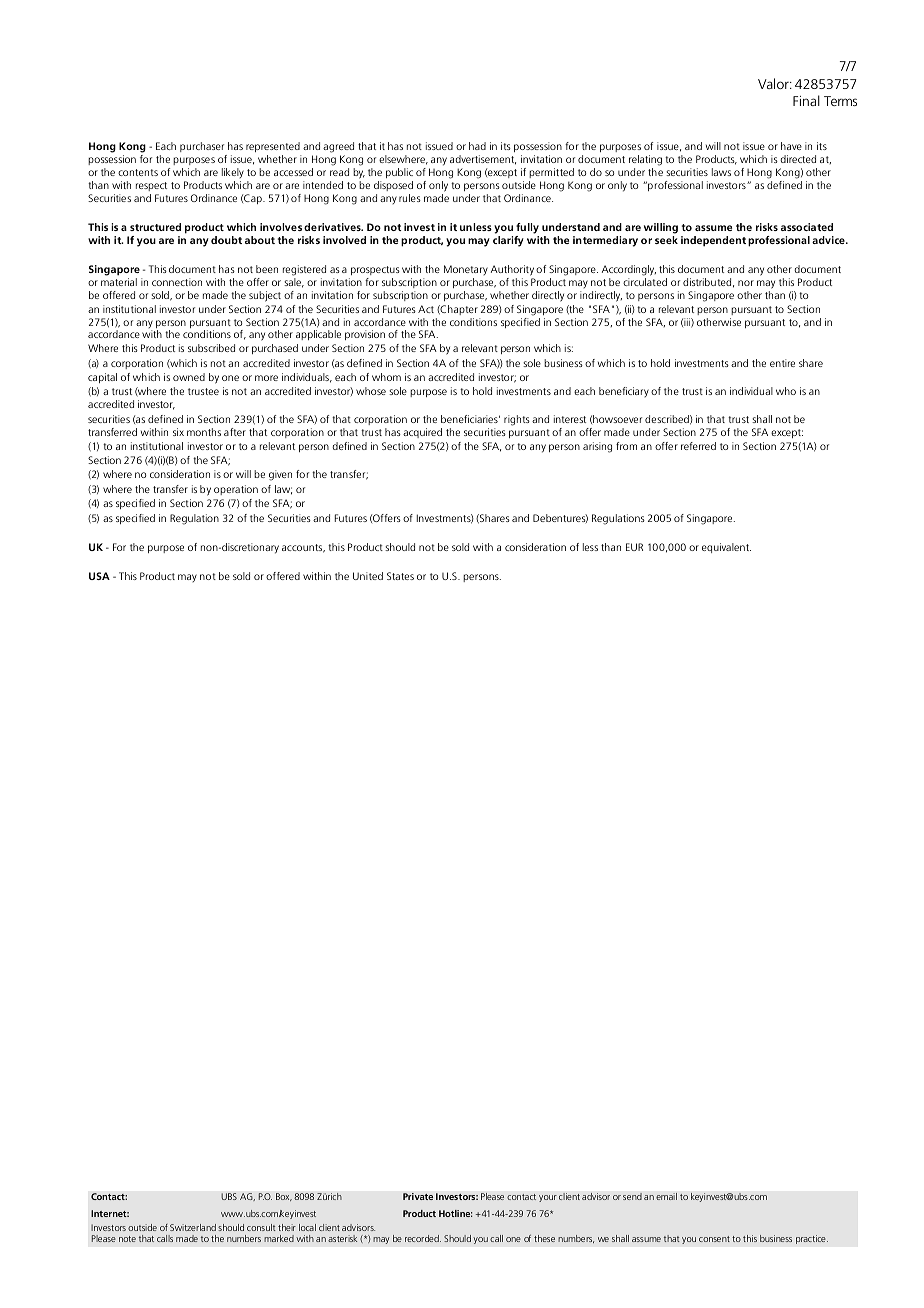 Image resolution: width=924 pixels, height=1308 pixels. I want to click on equivalent, so click(726, 548).
